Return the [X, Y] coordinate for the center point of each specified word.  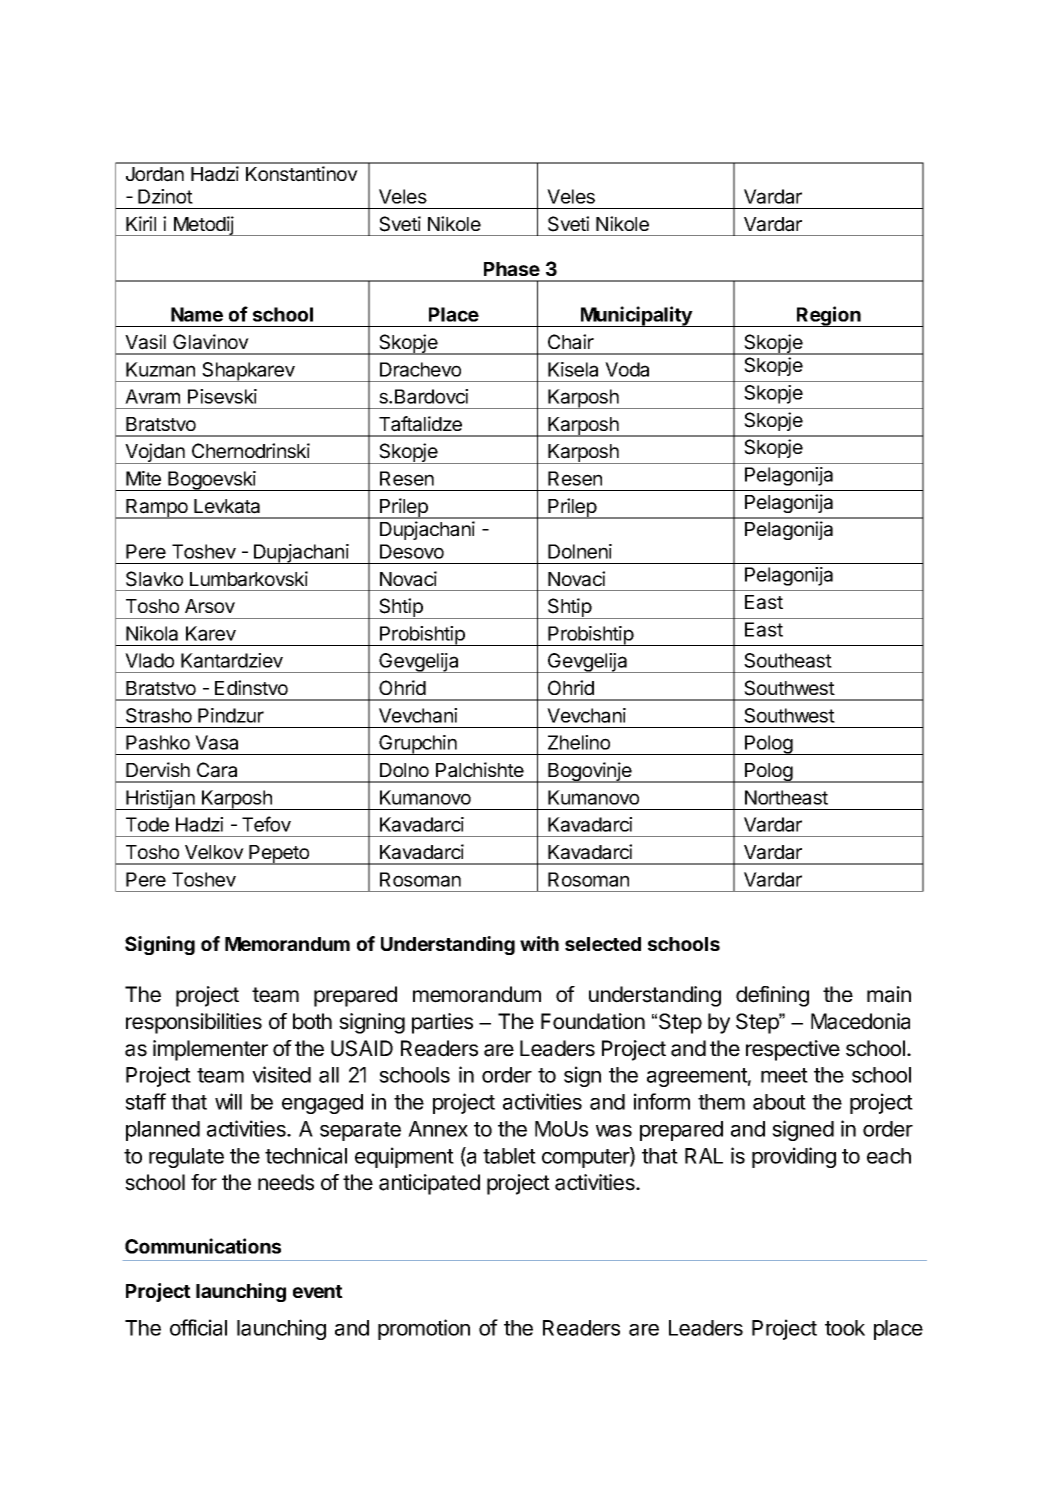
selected [603, 944]
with [539, 943]
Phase [512, 269]
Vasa [216, 742]
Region [829, 316]
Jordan [155, 174]
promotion [424, 1329]
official [198, 1327]
